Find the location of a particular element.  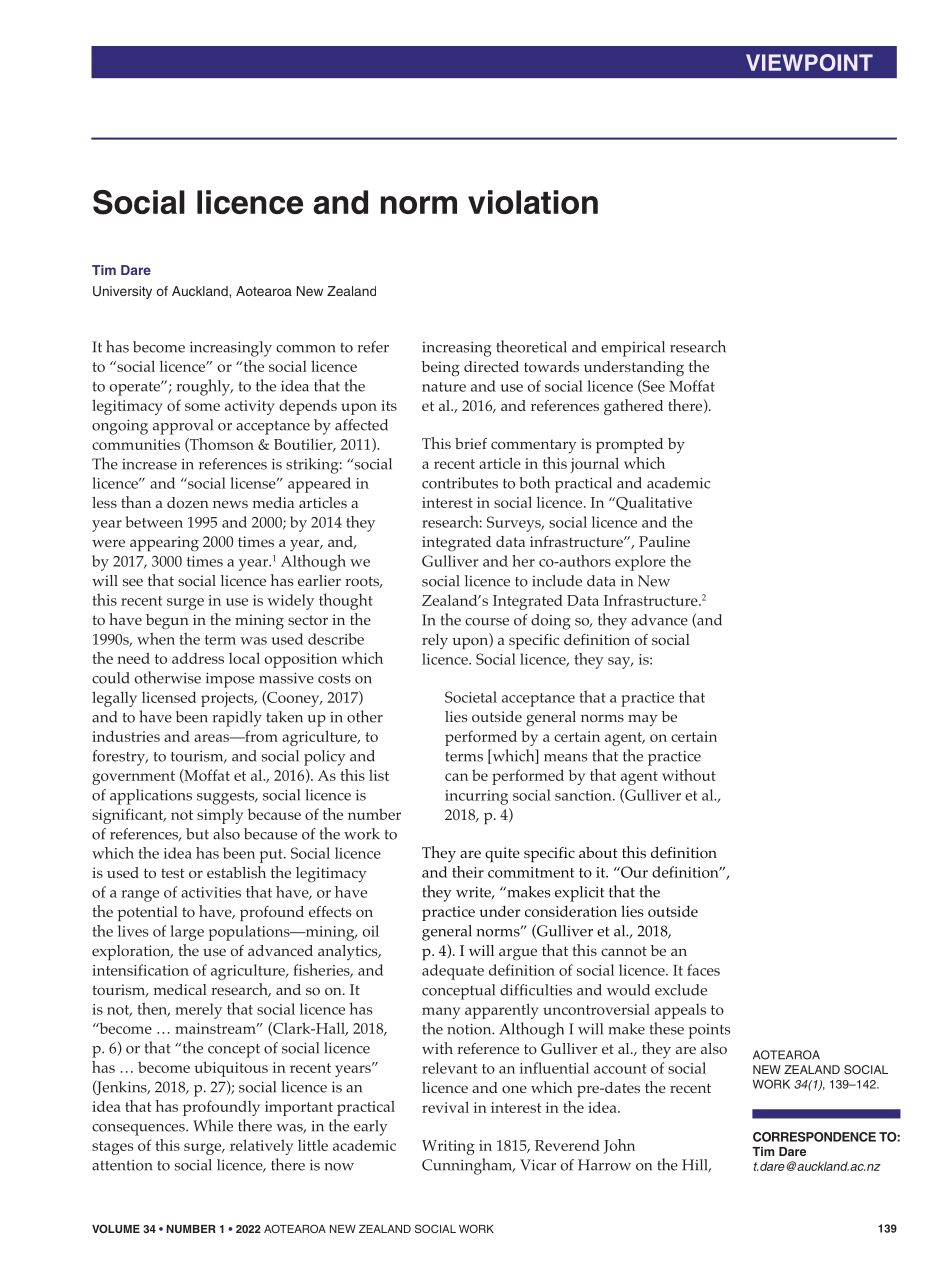

violation is located at coordinates (533, 202).
